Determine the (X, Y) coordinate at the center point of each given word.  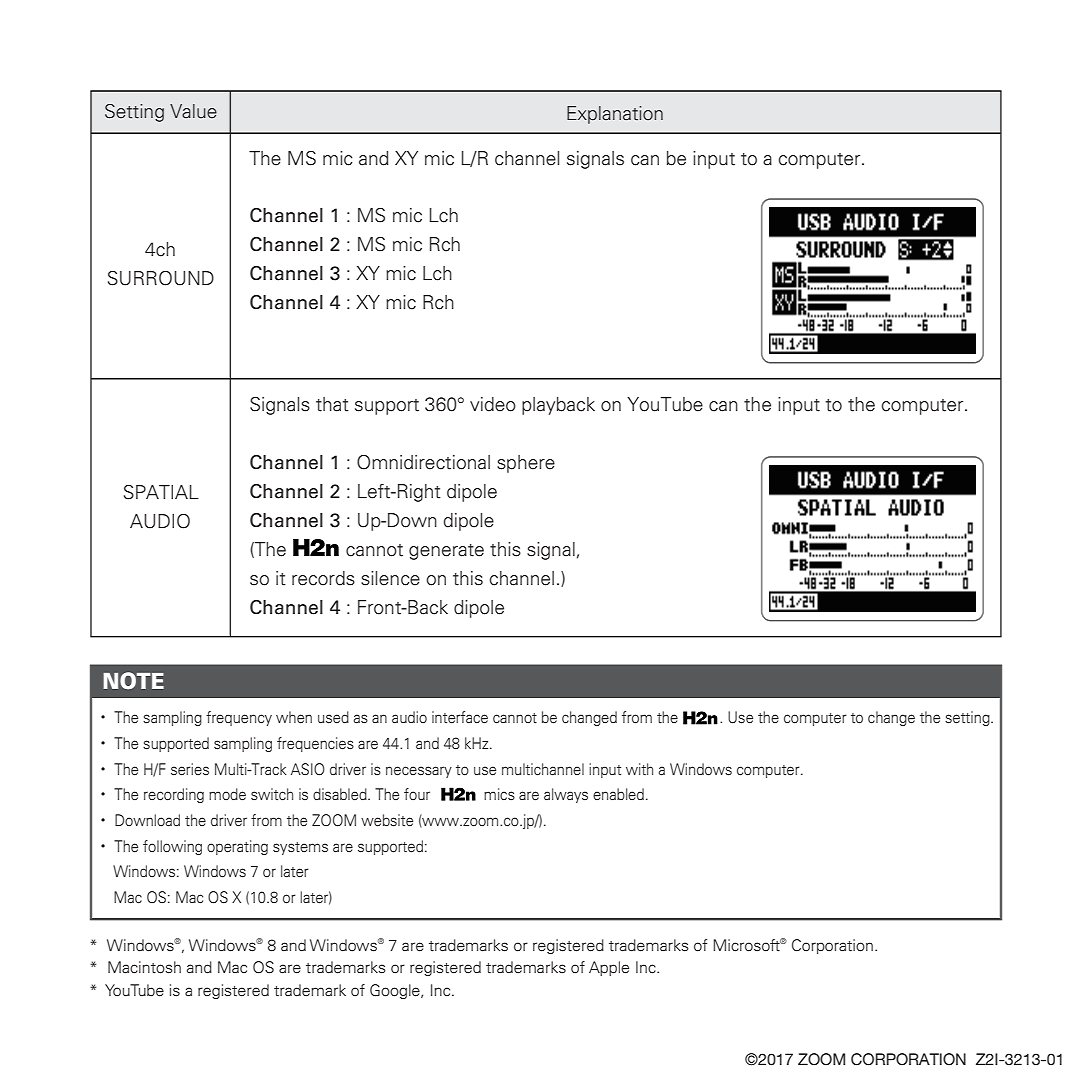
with (639, 769)
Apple (609, 968)
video (493, 404)
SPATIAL (161, 492)
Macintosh (144, 967)
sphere (526, 464)
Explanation (615, 115)
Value (193, 111)
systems (300, 848)
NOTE (133, 681)
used (333, 717)
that (332, 404)
